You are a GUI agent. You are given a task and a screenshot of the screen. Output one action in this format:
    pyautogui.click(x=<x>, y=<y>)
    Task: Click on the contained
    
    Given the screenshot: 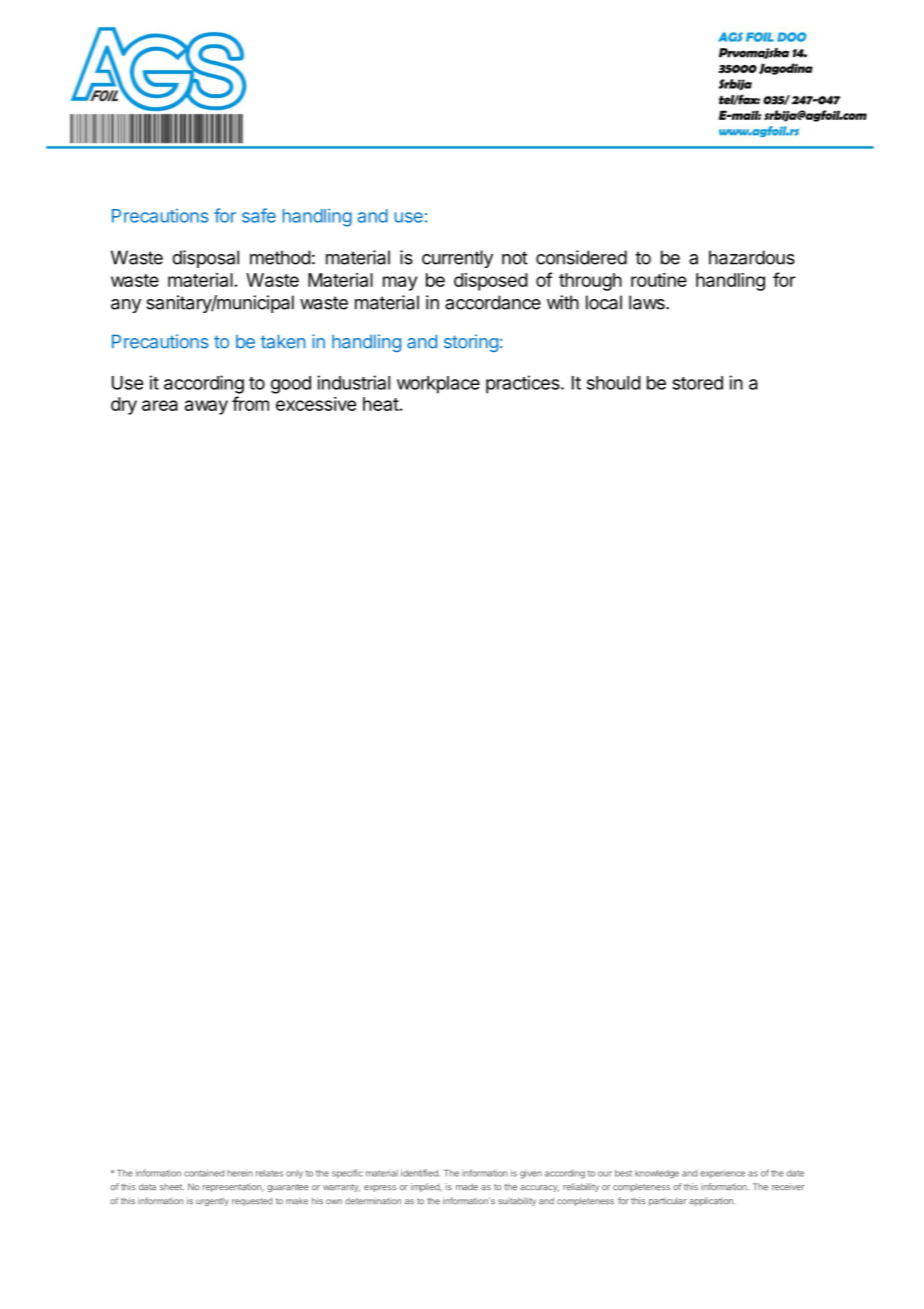 What is the action you would take?
    pyautogui.click(x=204, y=1173)
